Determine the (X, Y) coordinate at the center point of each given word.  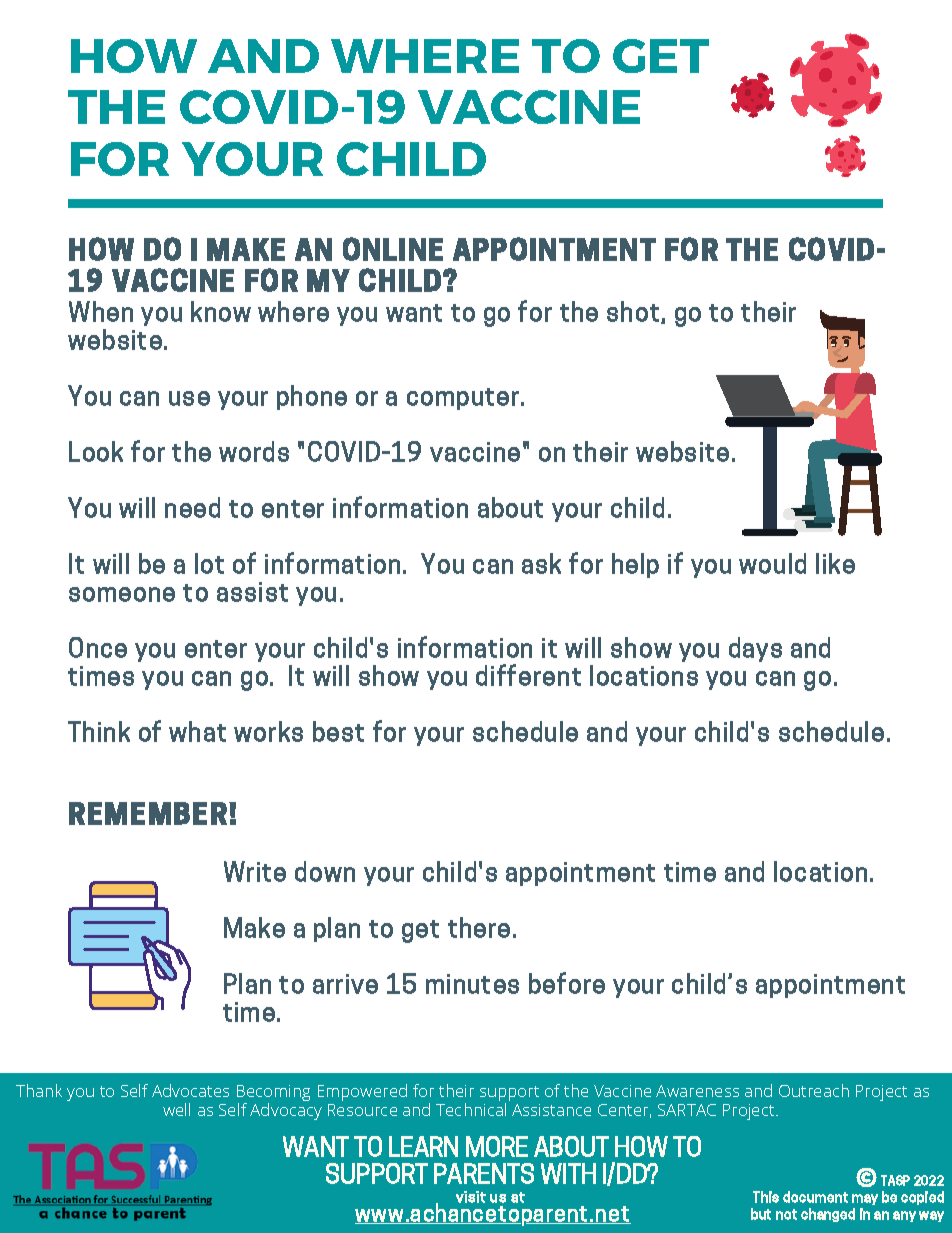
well (176, 1109)
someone (122, 594)
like (835, 563)
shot (633, 311)
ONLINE (393, 249)
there (479, 927)
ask (541, 563)
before (567, 983)
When (101, 311)
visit (471, 1197)
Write (255, 871)
